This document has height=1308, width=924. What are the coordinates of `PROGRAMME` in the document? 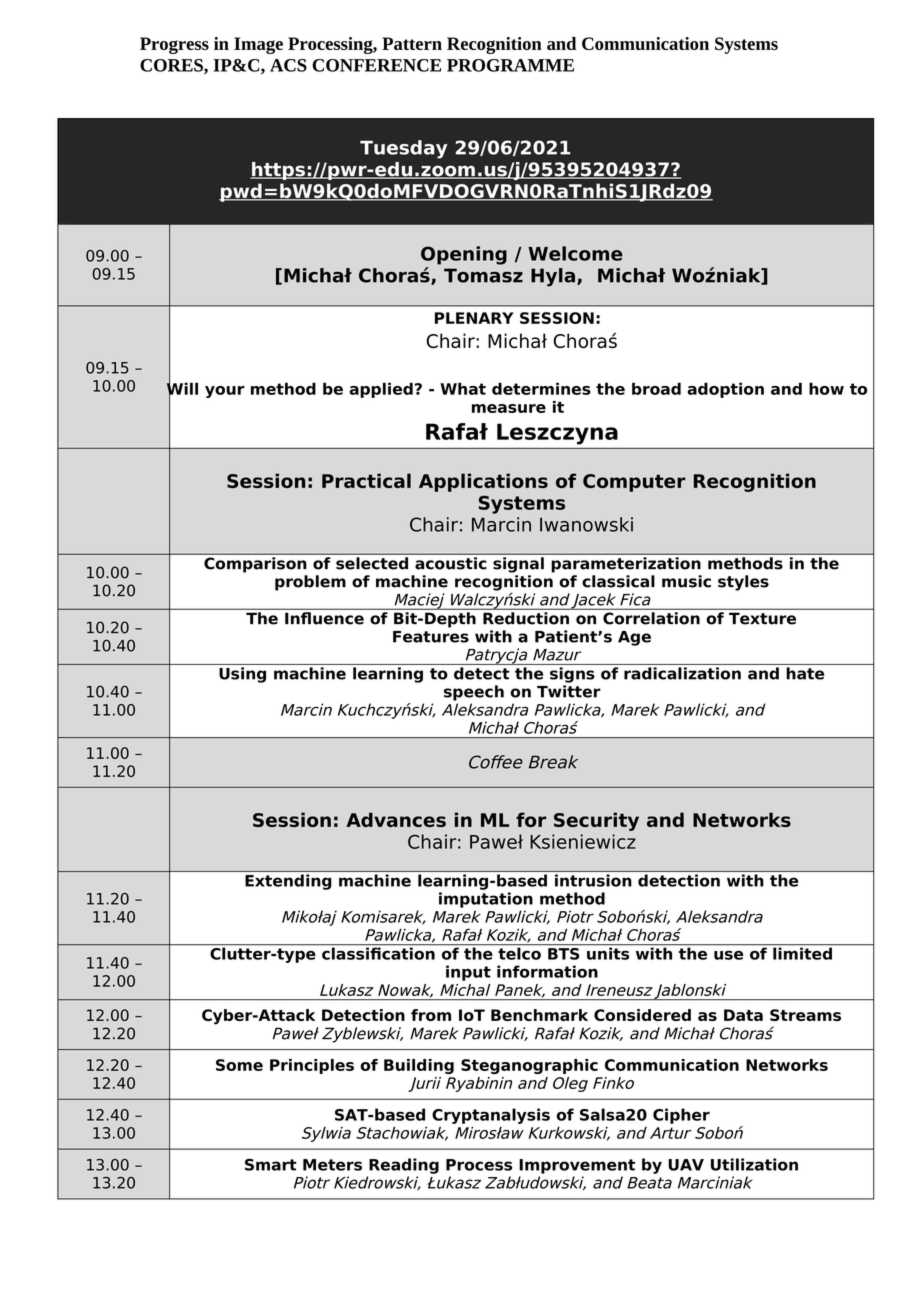 It's located at (510, 65).
